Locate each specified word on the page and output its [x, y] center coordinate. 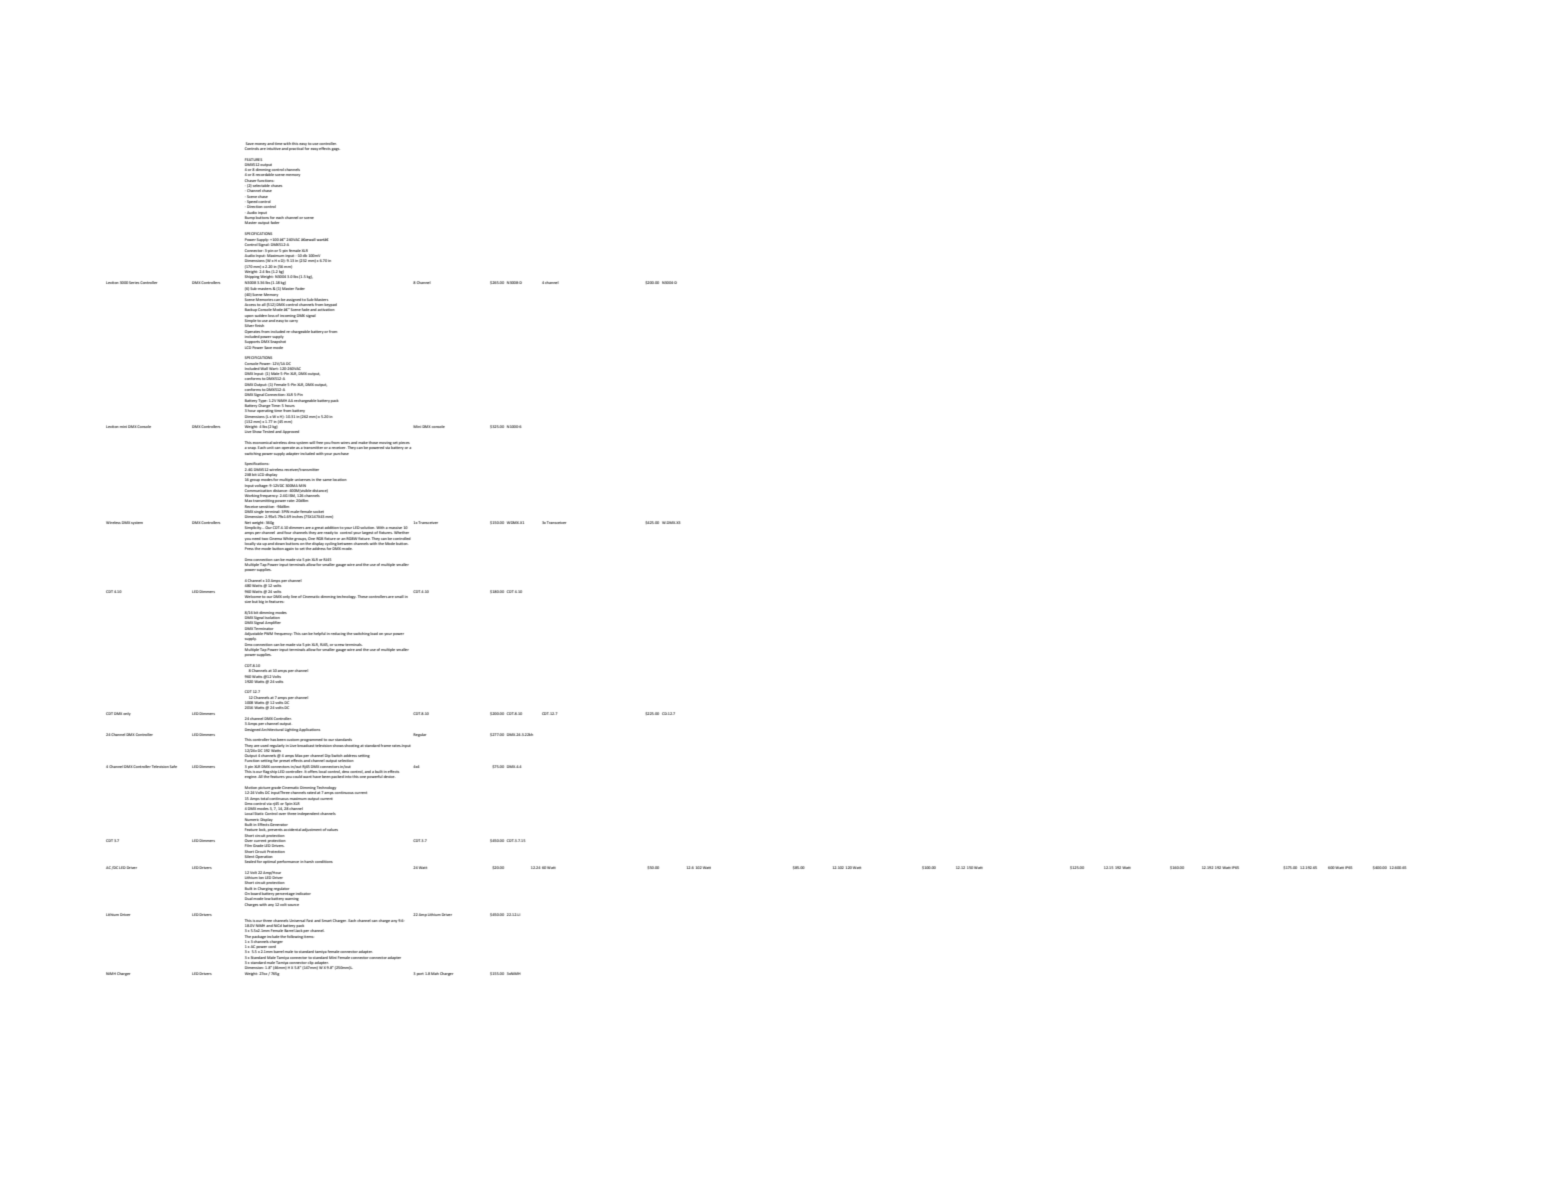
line [294, 596]
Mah [435, 973]
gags [336, 149]
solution [367, 527]
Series [134, 282]
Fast [309, 920]
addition [332, 527]
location [340, 479]
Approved [291, 432]
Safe [173, 766]
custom [293, 740]
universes [303, 480]
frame [386, 745]
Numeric [251, 820]
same [327, 480]
